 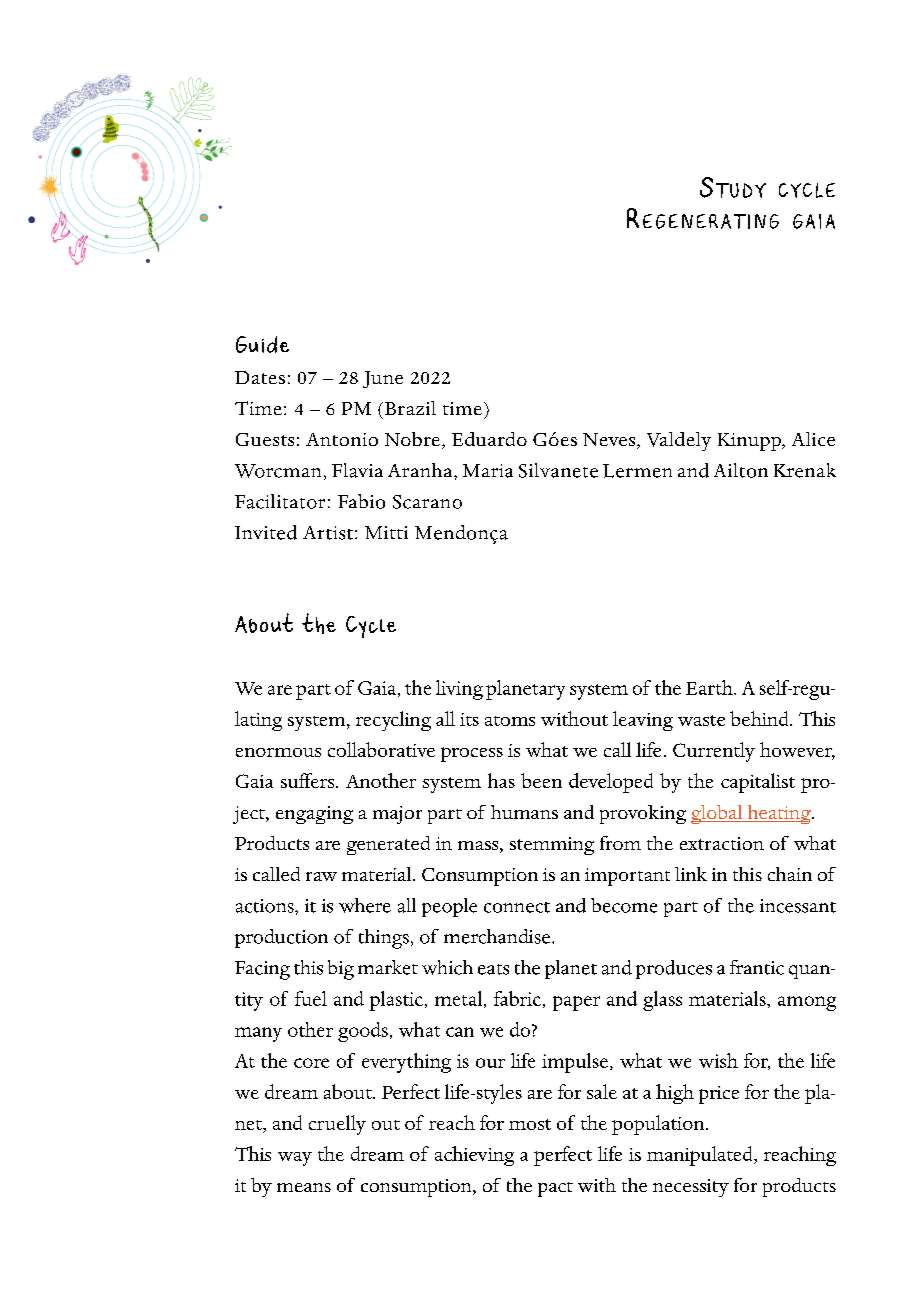 What do you see at coordinates (555, 1189) in the document?
I see `pact` at bounding box center [555, 1189].
